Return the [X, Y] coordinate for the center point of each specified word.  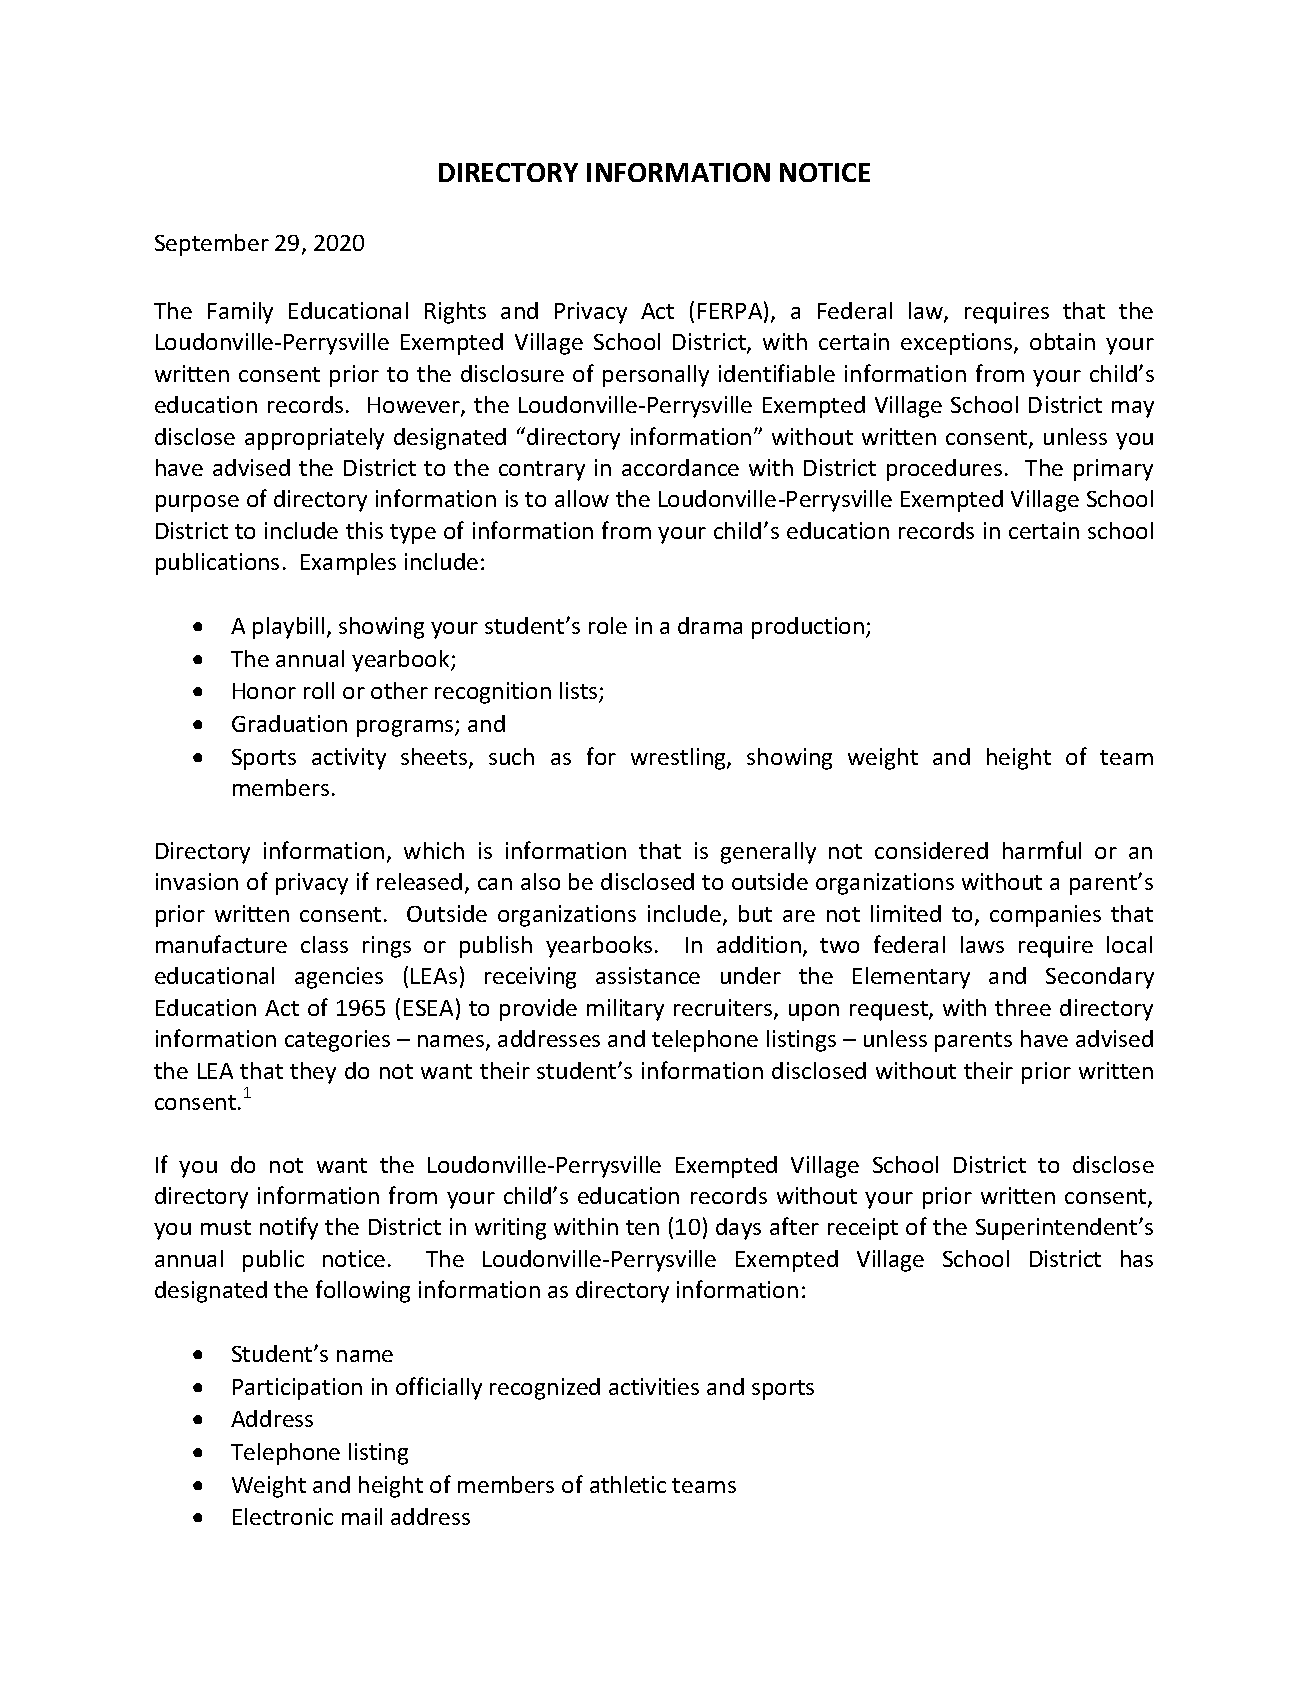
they [313, 1073]
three [1023, 1007]
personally [656, 376]
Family [240, 313]
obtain [1062, 341]
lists [580, 692]
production [809, 628]
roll [319, 690]
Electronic [283, 1516]
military [625, 1010]
